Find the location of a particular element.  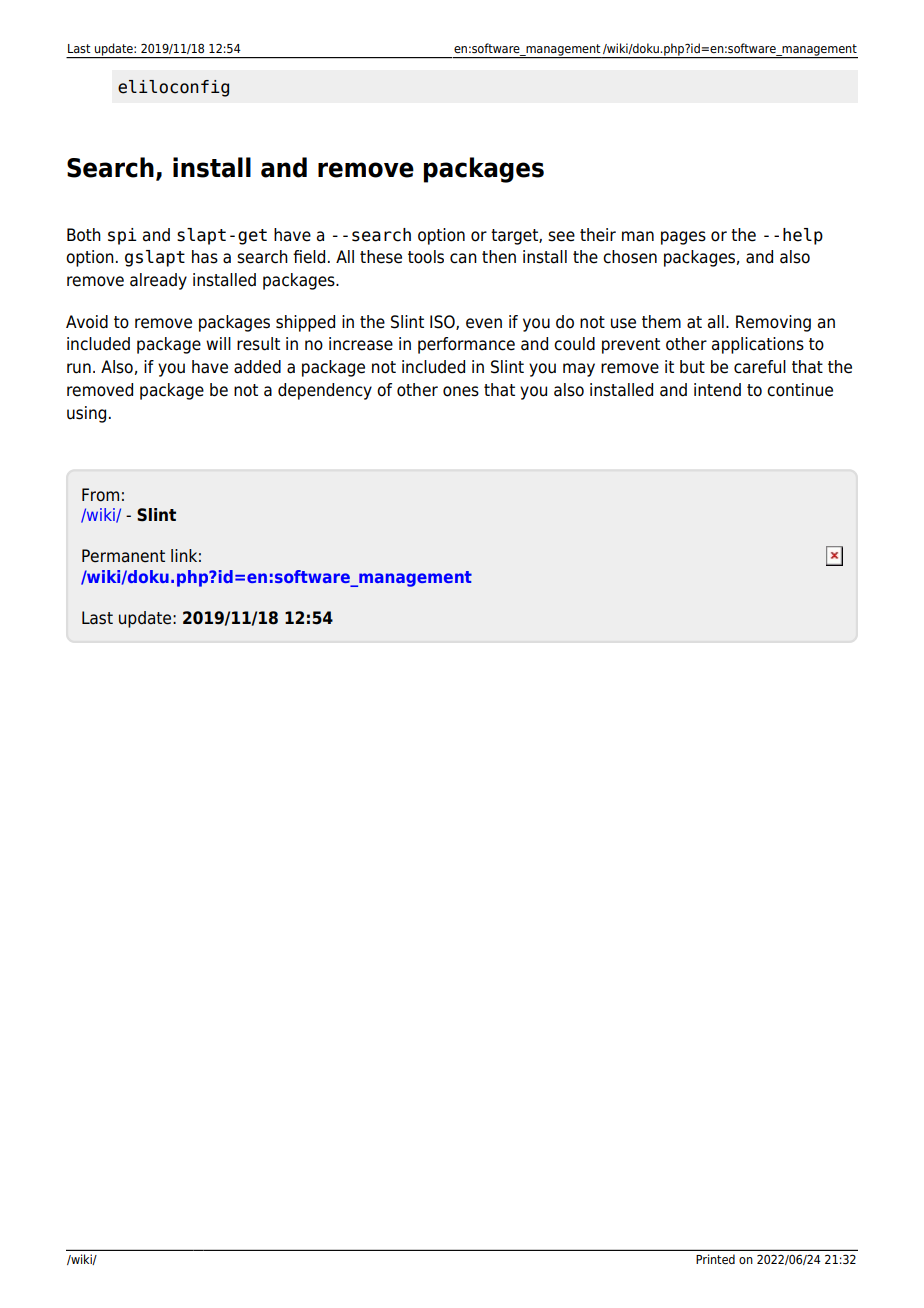

ones is located at coordinates (461, 391).
